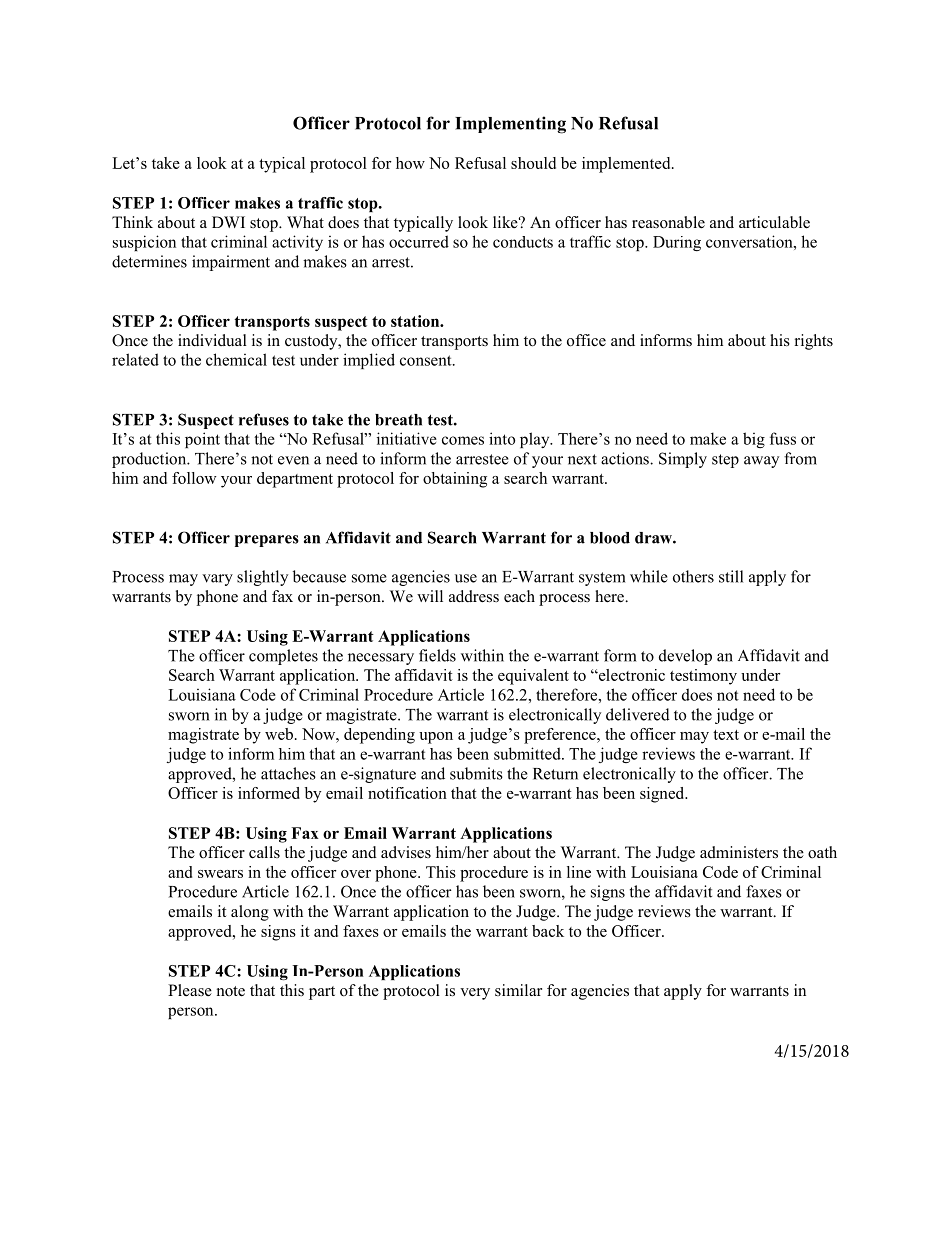  What do you see at coordinates (231, 991) in the page?
I see `note` at bounding box center [231, 991].
